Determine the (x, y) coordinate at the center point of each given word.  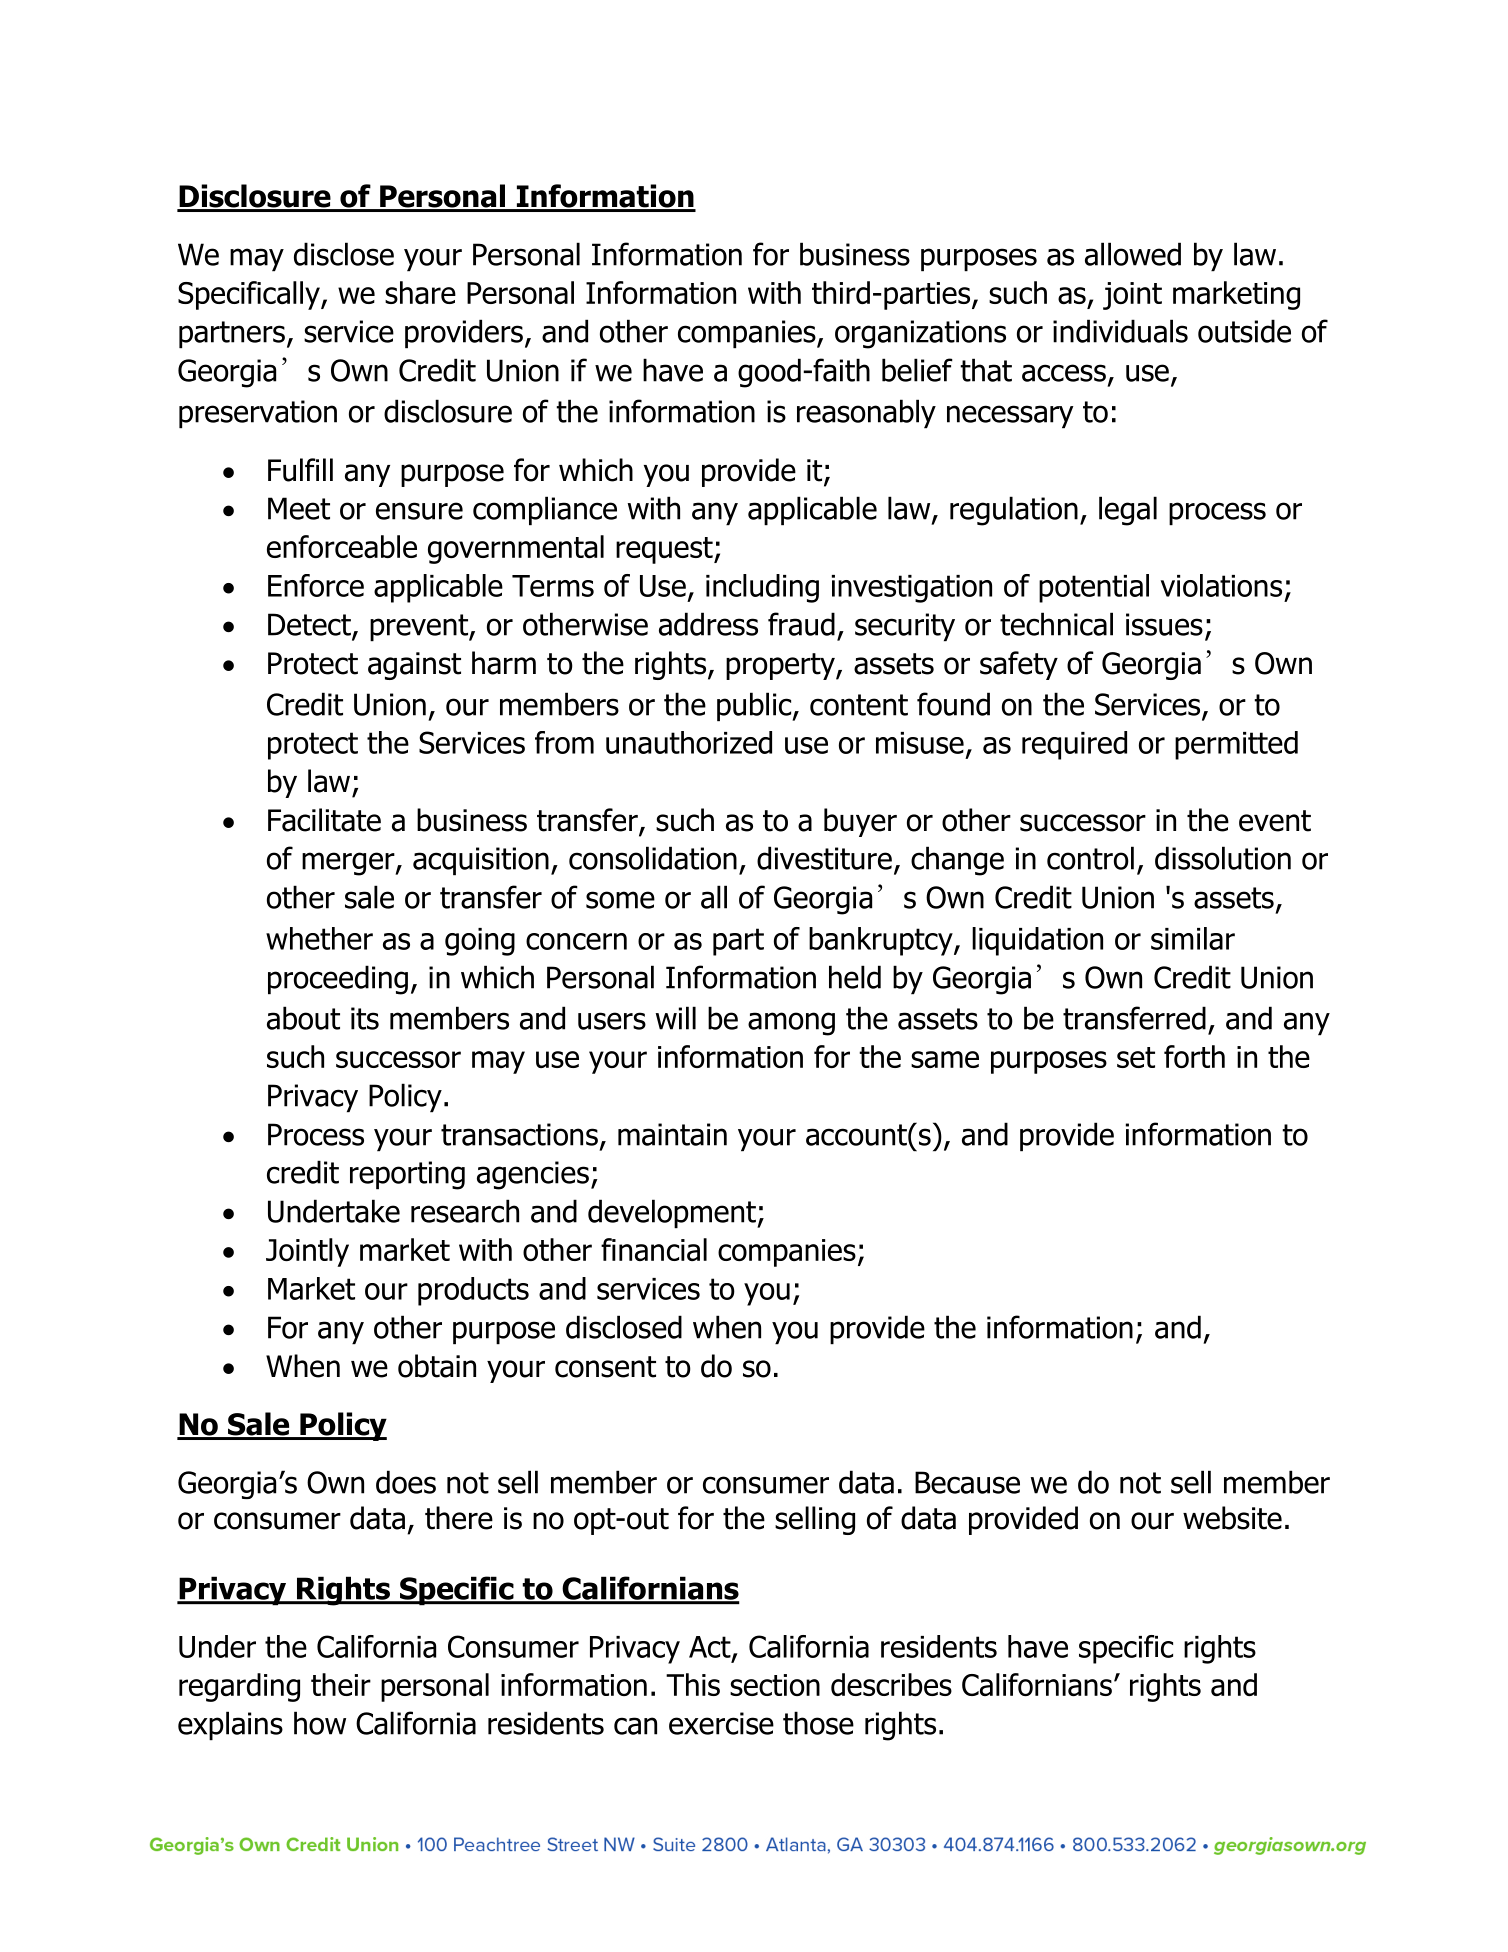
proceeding (338, 980)
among (791, 1024)
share (420, 292)
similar (1193, 938)
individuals (1120, 331)
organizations (920, 334)
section (775, 1685)
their (341, 1684)
